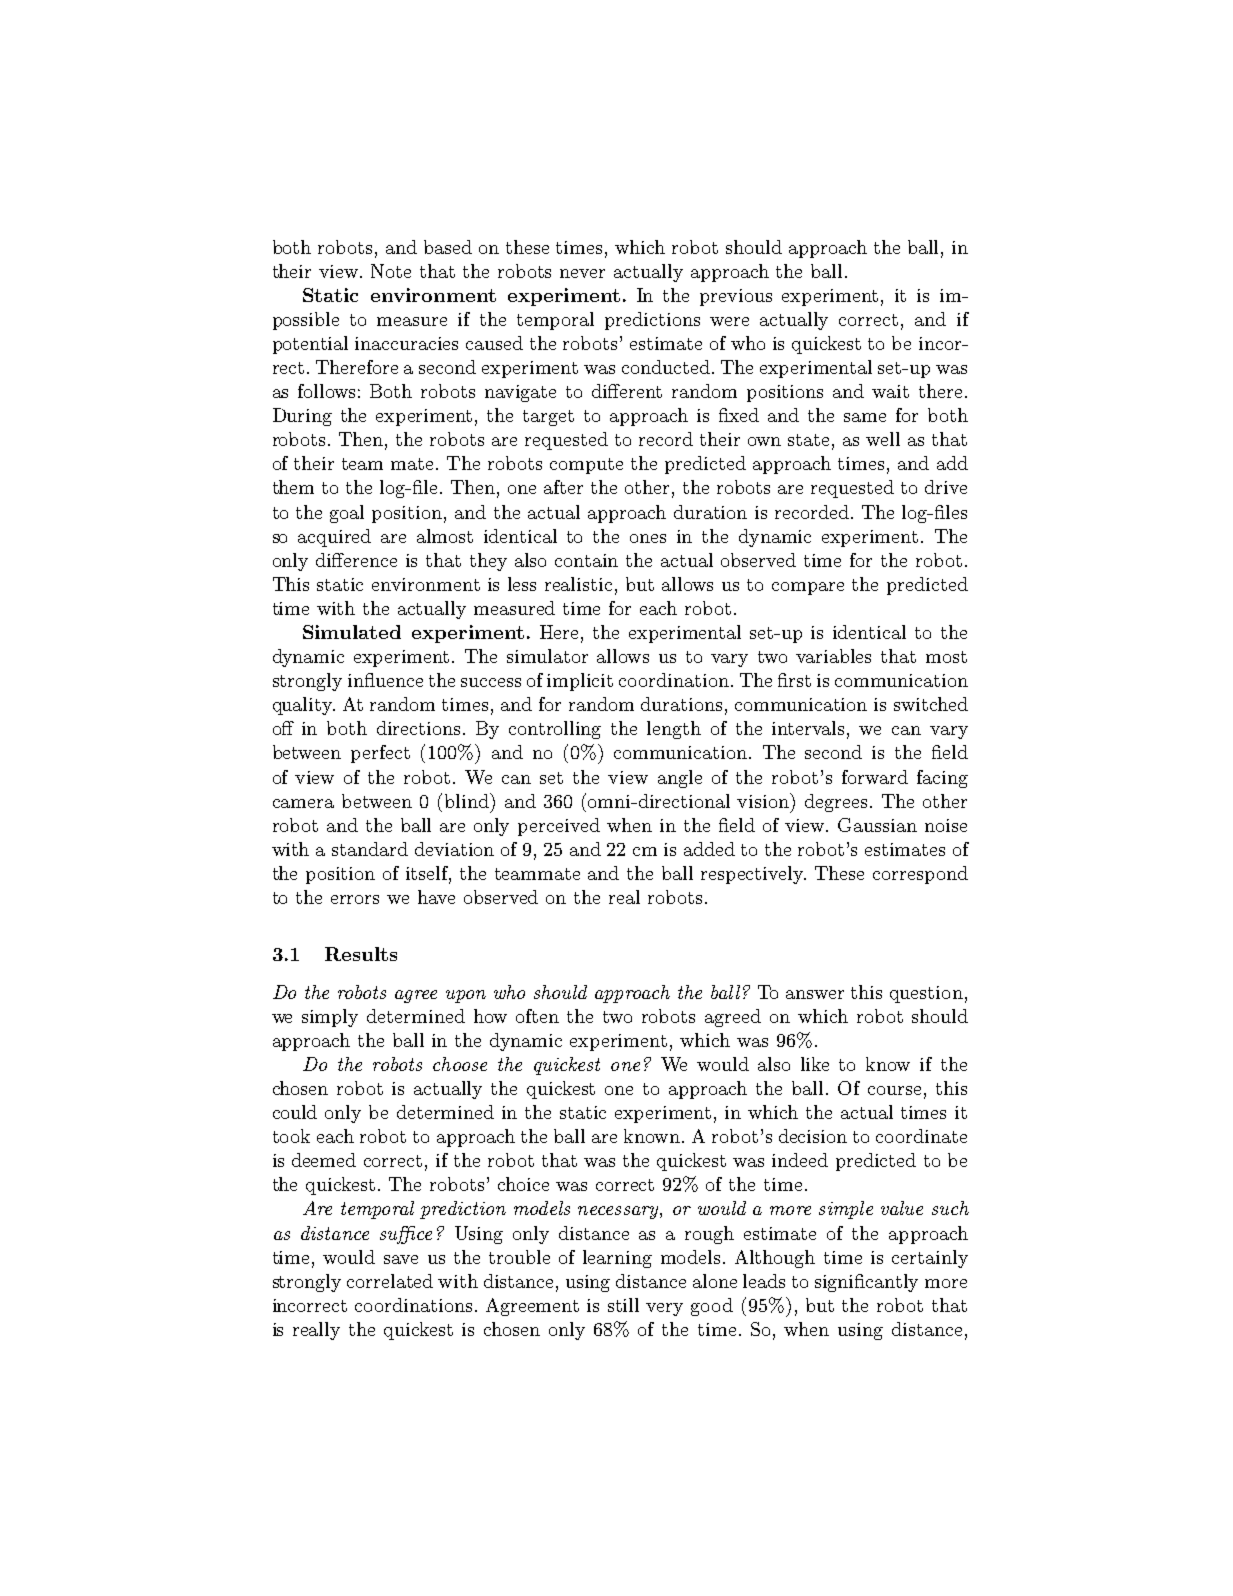  I want to click on Results, so click(361, 954).
